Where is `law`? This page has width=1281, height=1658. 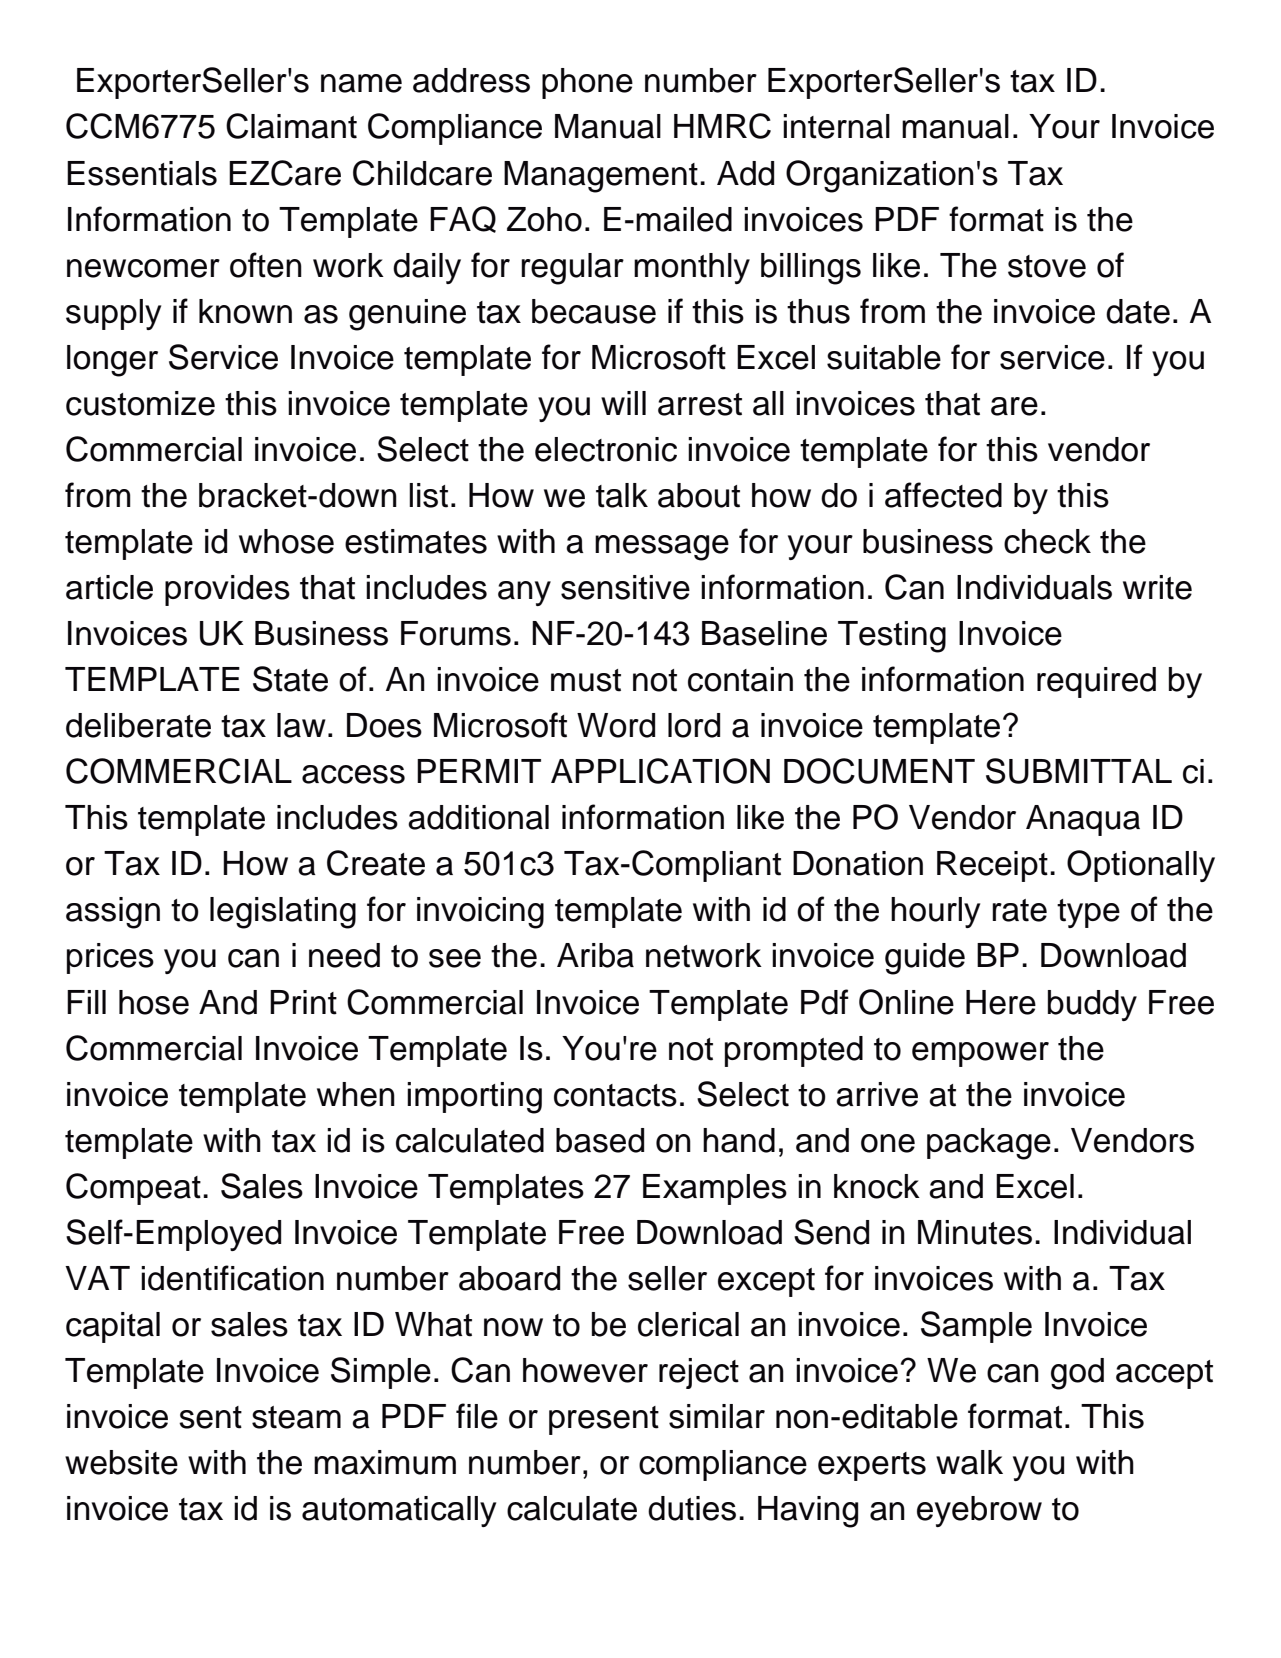 law is located at coordinates (301, 725).
